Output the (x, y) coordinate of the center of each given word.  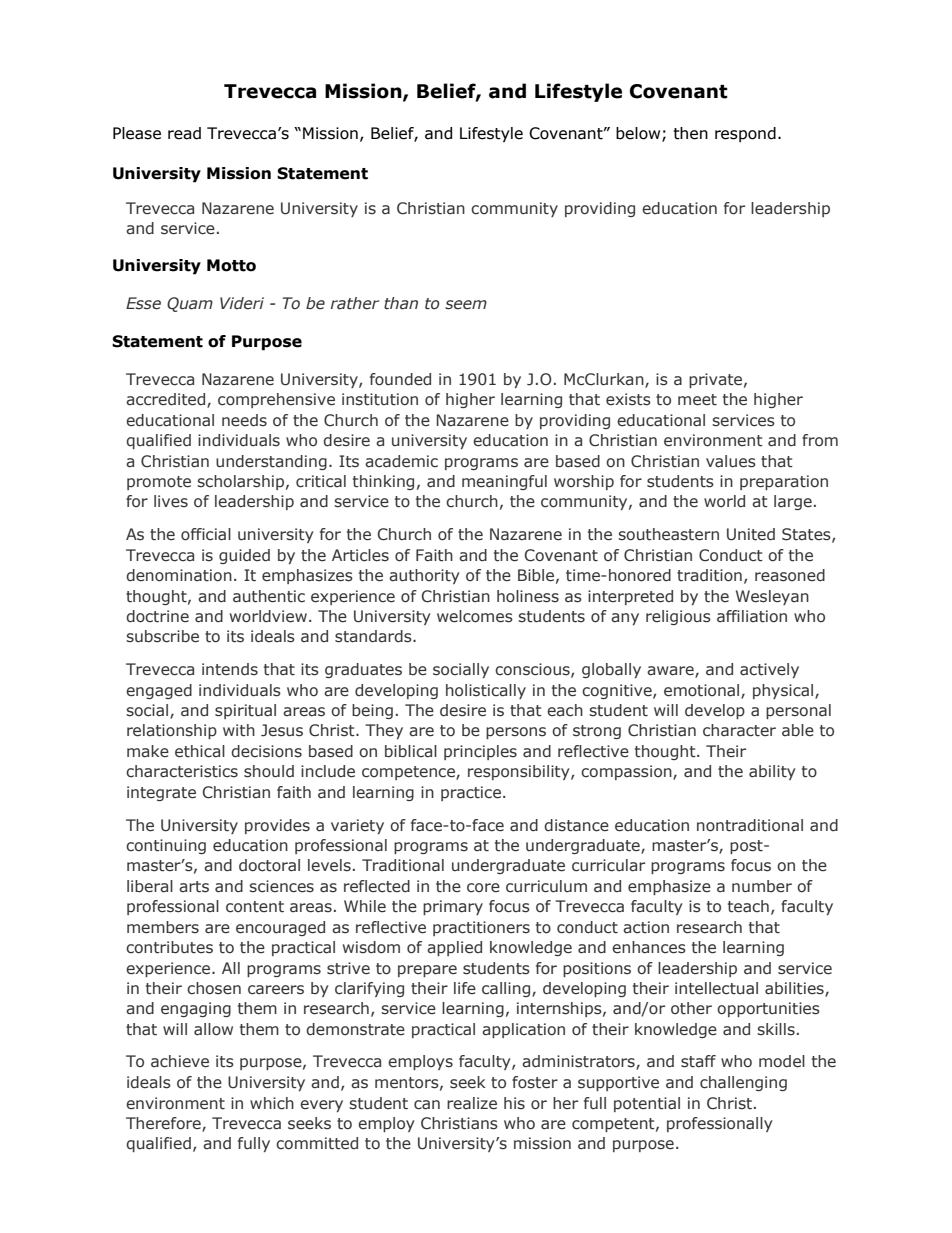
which (272, 1103)
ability (772, 772)
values (731, 461)
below (639, 134)
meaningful (504, 482)
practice (471, 793)
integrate (161, 793)
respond (745, 134)
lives (171, 501)
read (184, 133)
